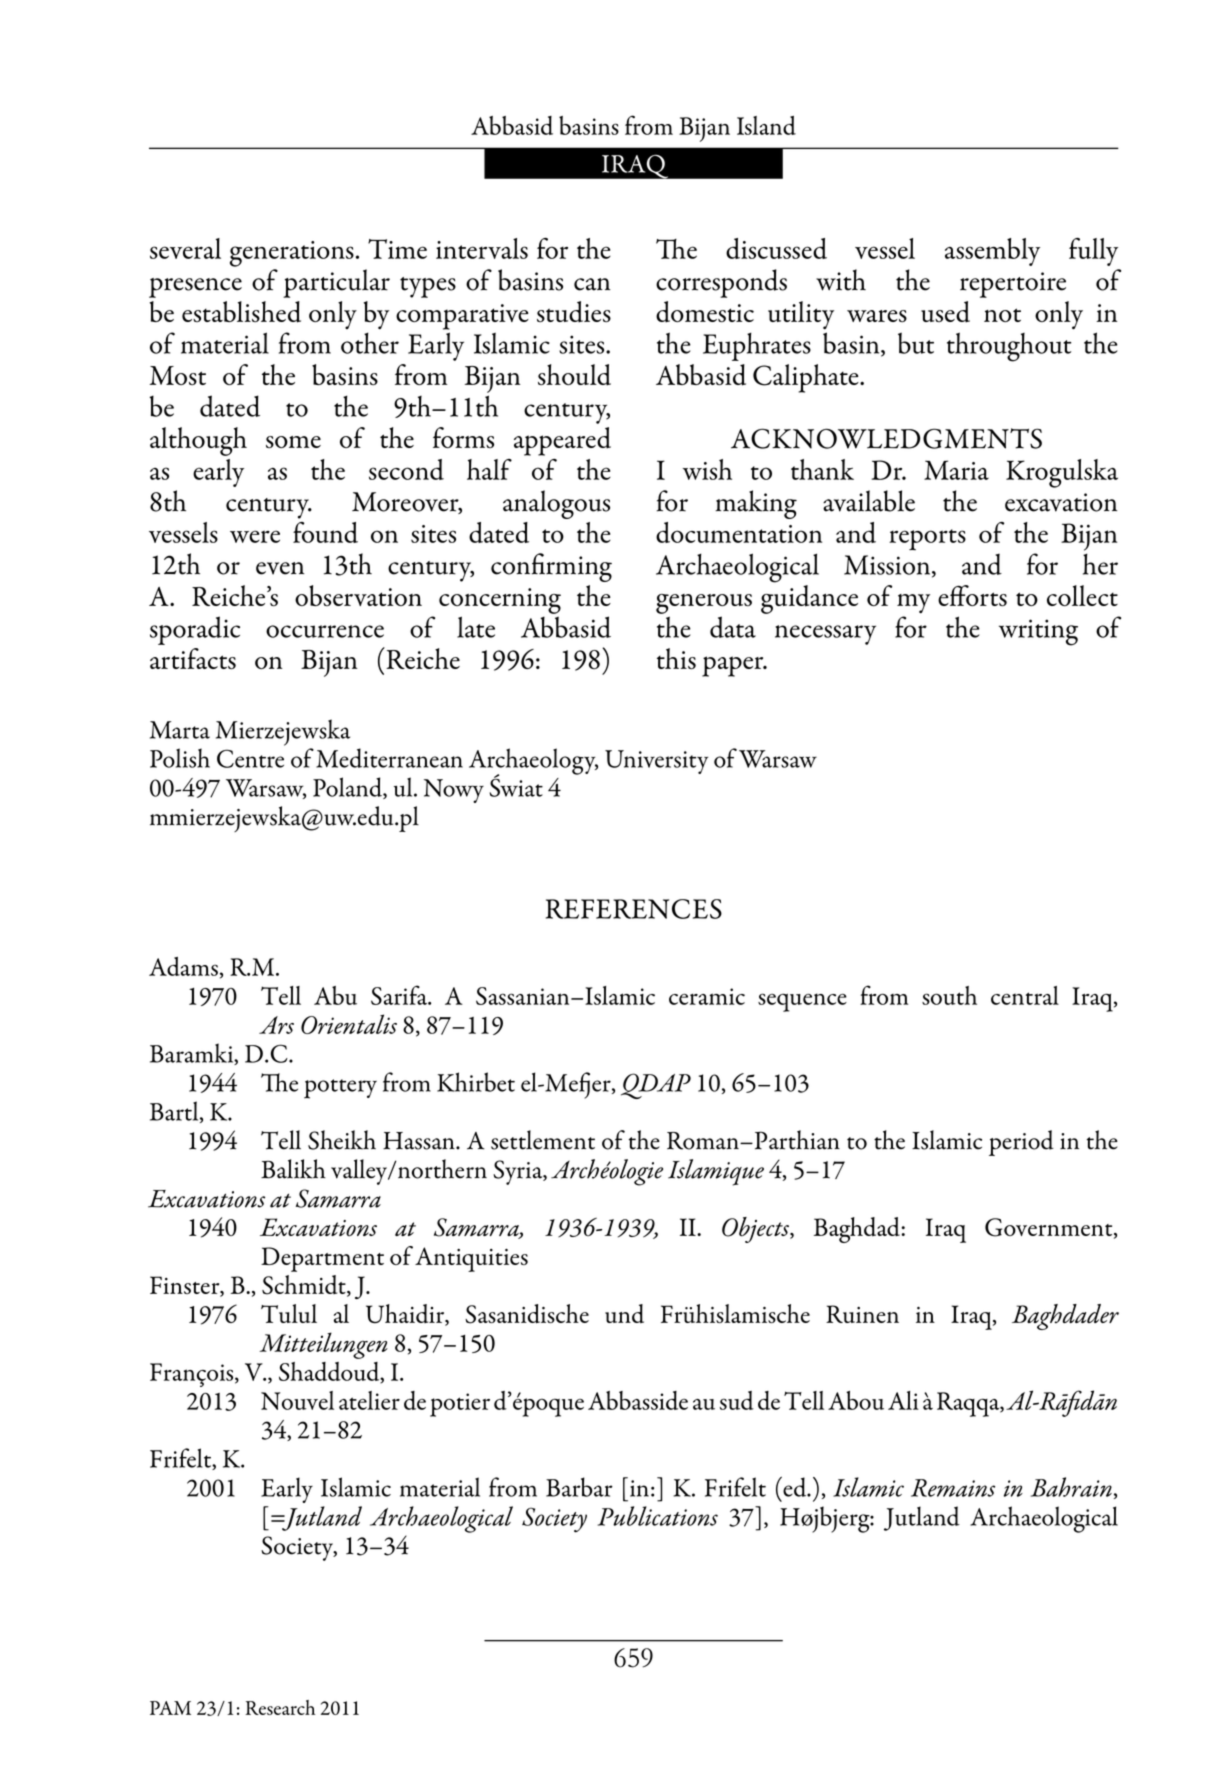 Image resolution: width=1230 pixels, height=1789 pixels. I want to click on REFERENCES, so click(634, 909).
